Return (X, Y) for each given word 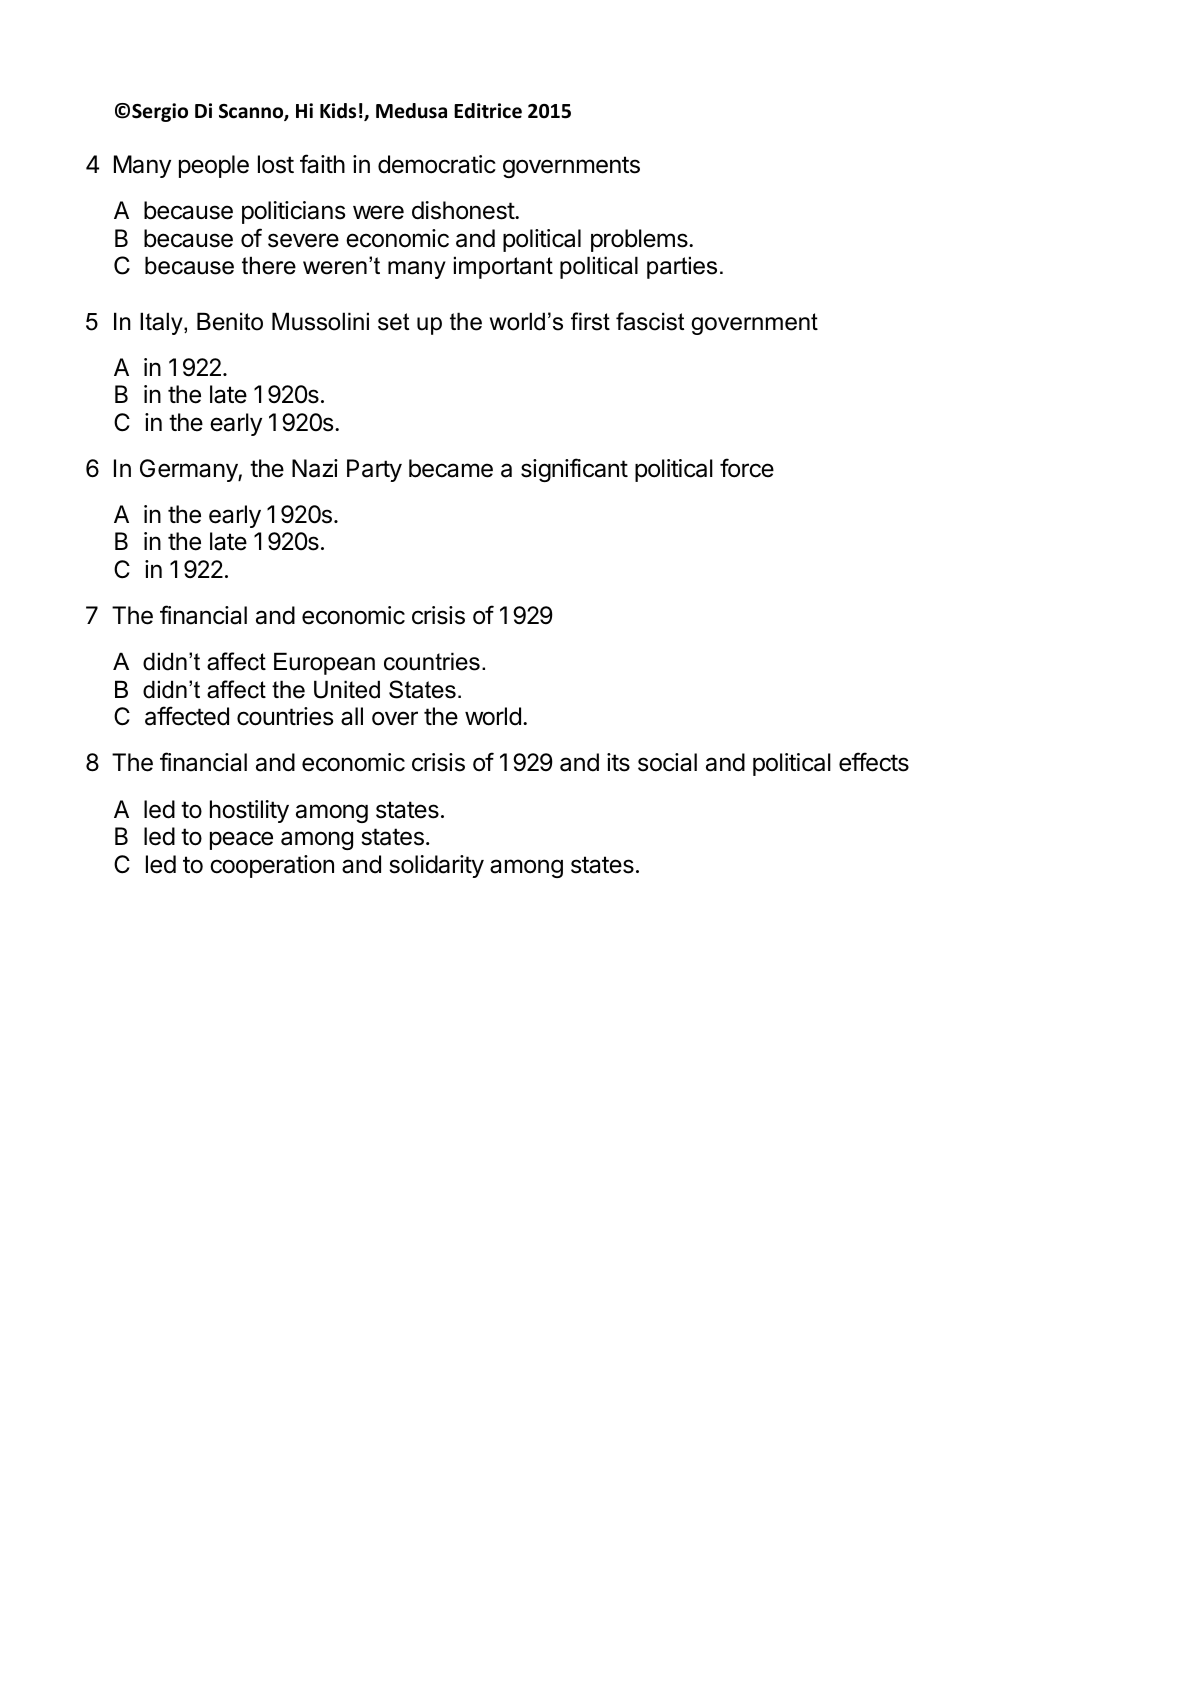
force (747, 468)
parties (682, 267)
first (590, 321)
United (347, 689)
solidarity (436, 866)
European (324, 663)
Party (374, 470)
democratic (437, 164)
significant (574, 470)
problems (640, 240)
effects (874, 762)
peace (241, 840)
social (667, 762)
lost (276, 164)
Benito (230, 321)
